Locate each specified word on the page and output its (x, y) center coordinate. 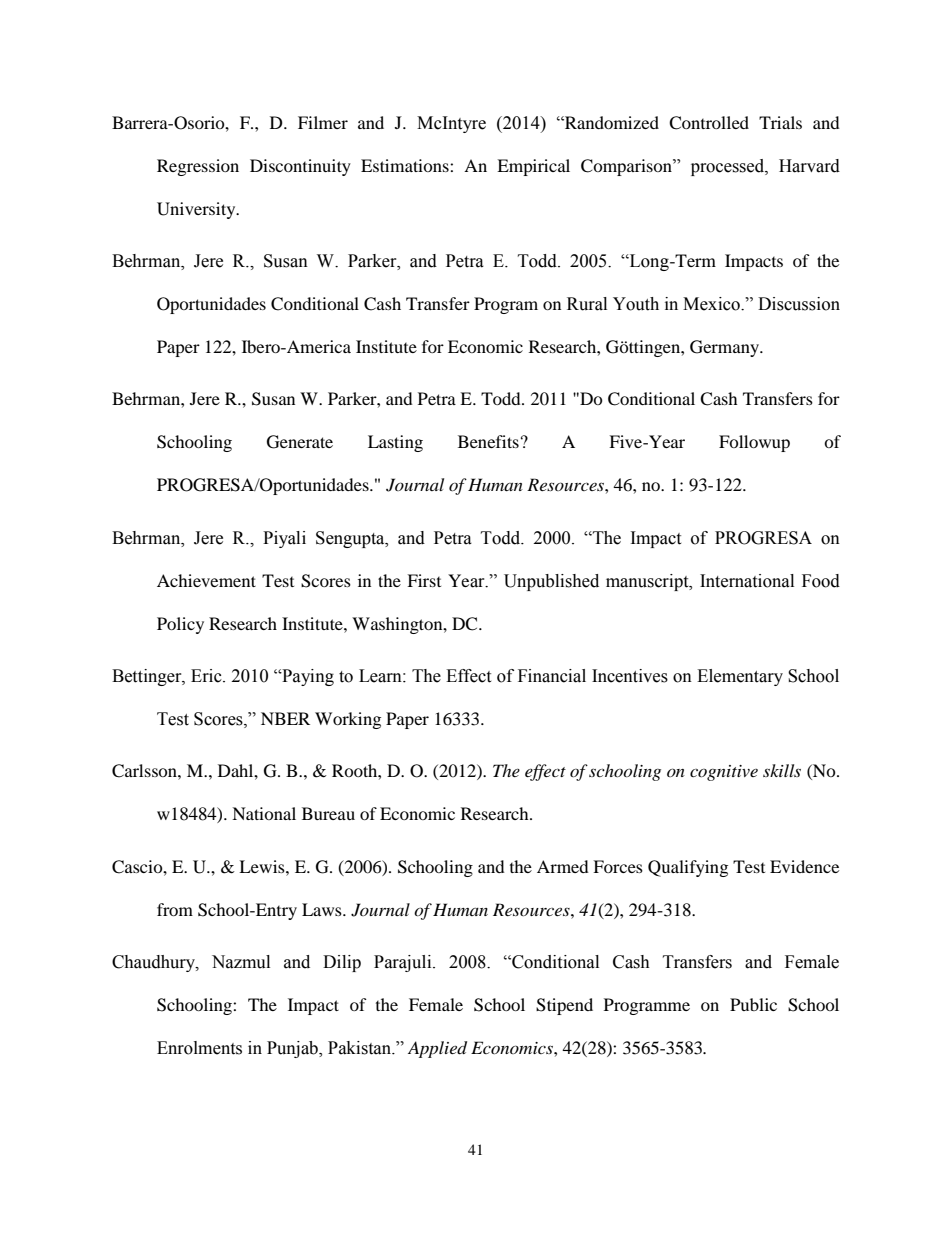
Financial (552, 676)
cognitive (724, 773)
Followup (754, 443)
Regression (198, 167)
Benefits (488, 441)
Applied (437, 1049)
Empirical (533, 167)
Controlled (709, 123)
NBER (285, 718)
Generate (300, 442)
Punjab (293, 1049)
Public (753, 1004)
